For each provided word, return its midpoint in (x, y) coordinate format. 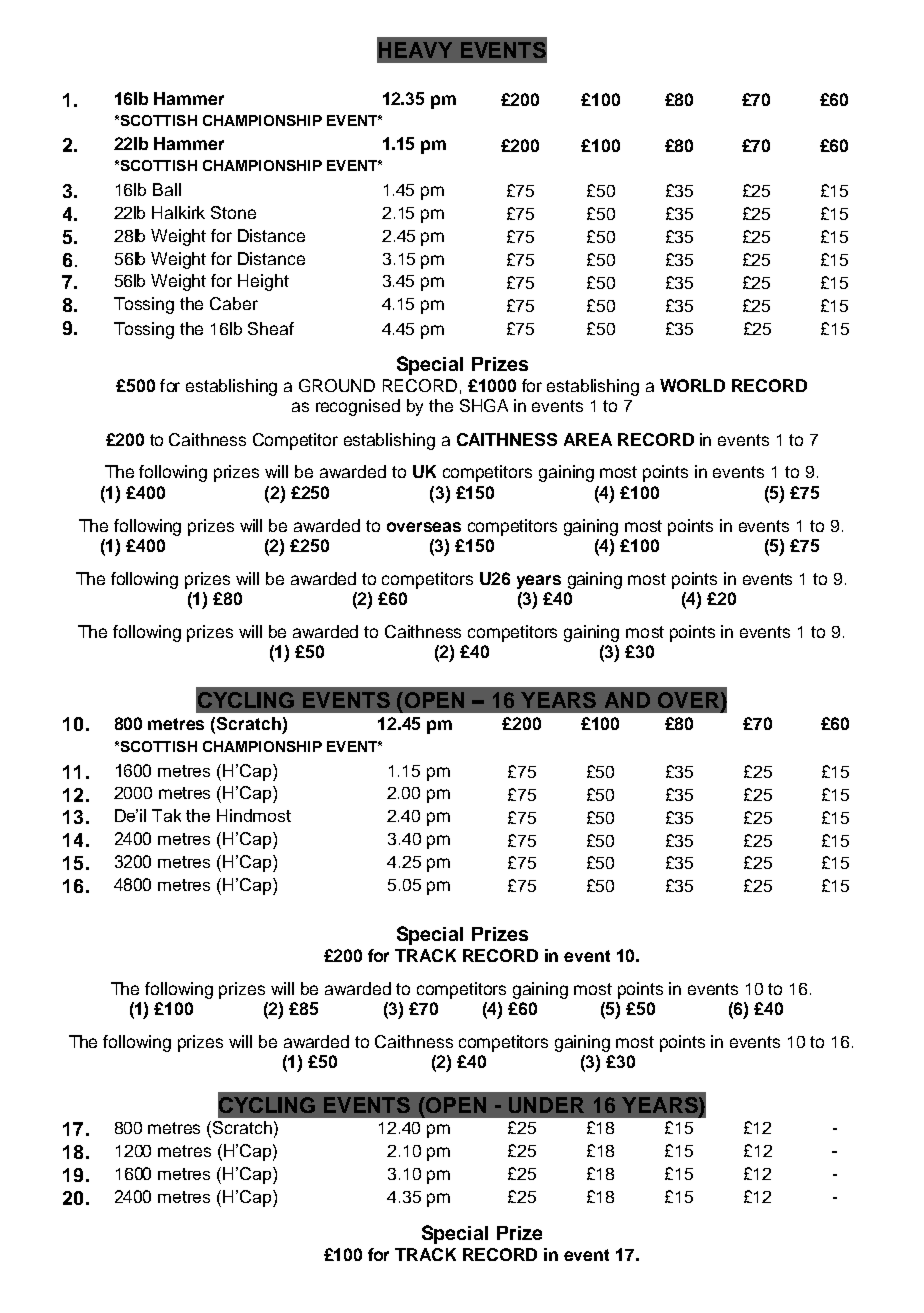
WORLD (692, 385)
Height (263, 282)
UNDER (546, 1105)
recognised (358, 407)
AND (627, 700)
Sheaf (271, 328)
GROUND (337, 385)
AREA (588, 439)
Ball (167, 189)
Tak (166, 815)
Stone (233, 212)
